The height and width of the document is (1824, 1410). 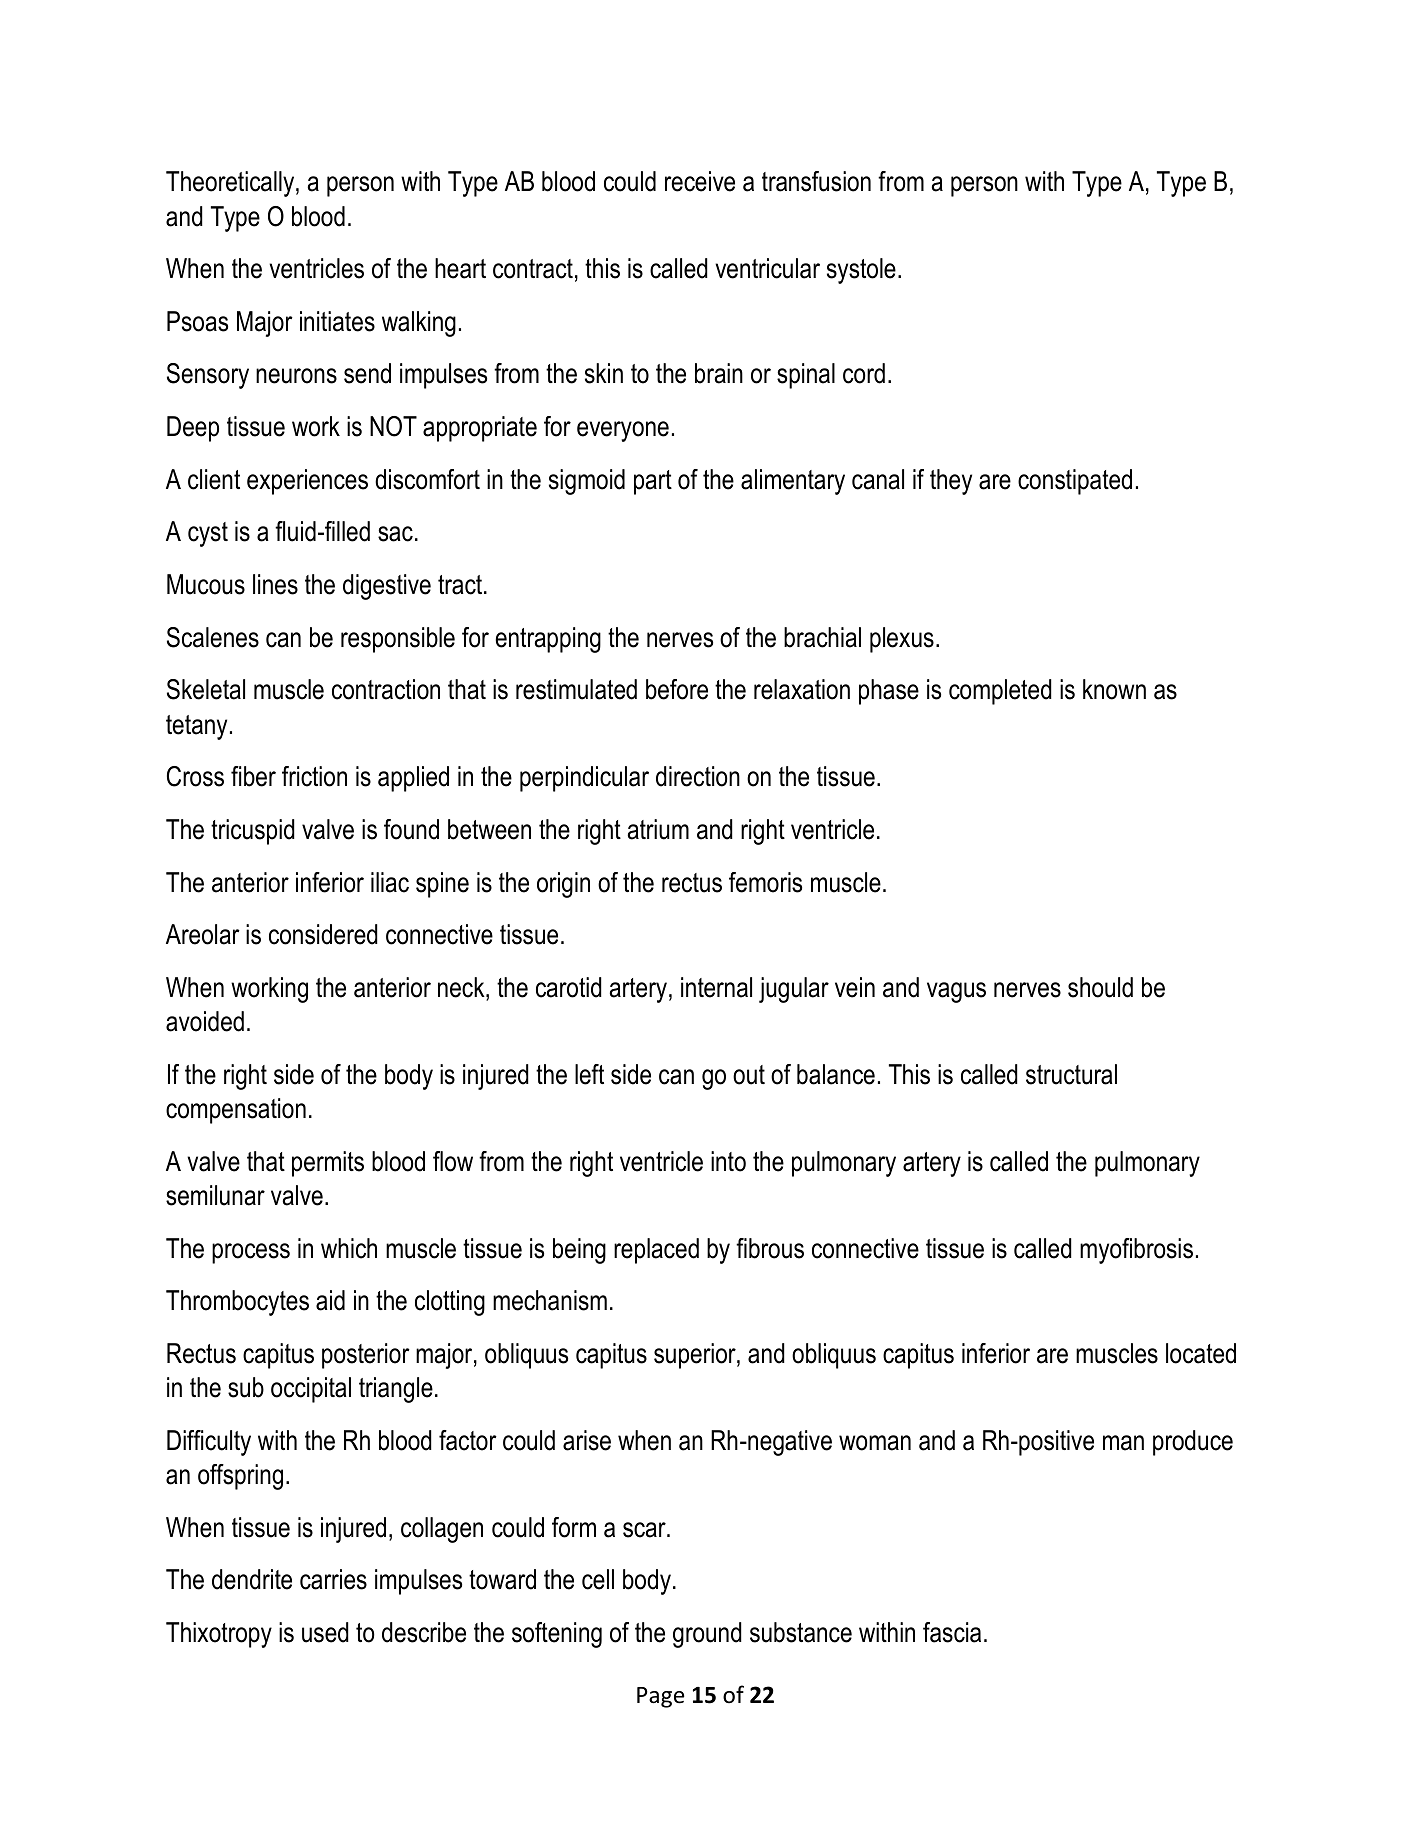 I want to click on ground, so click(x=707, y=1635).
